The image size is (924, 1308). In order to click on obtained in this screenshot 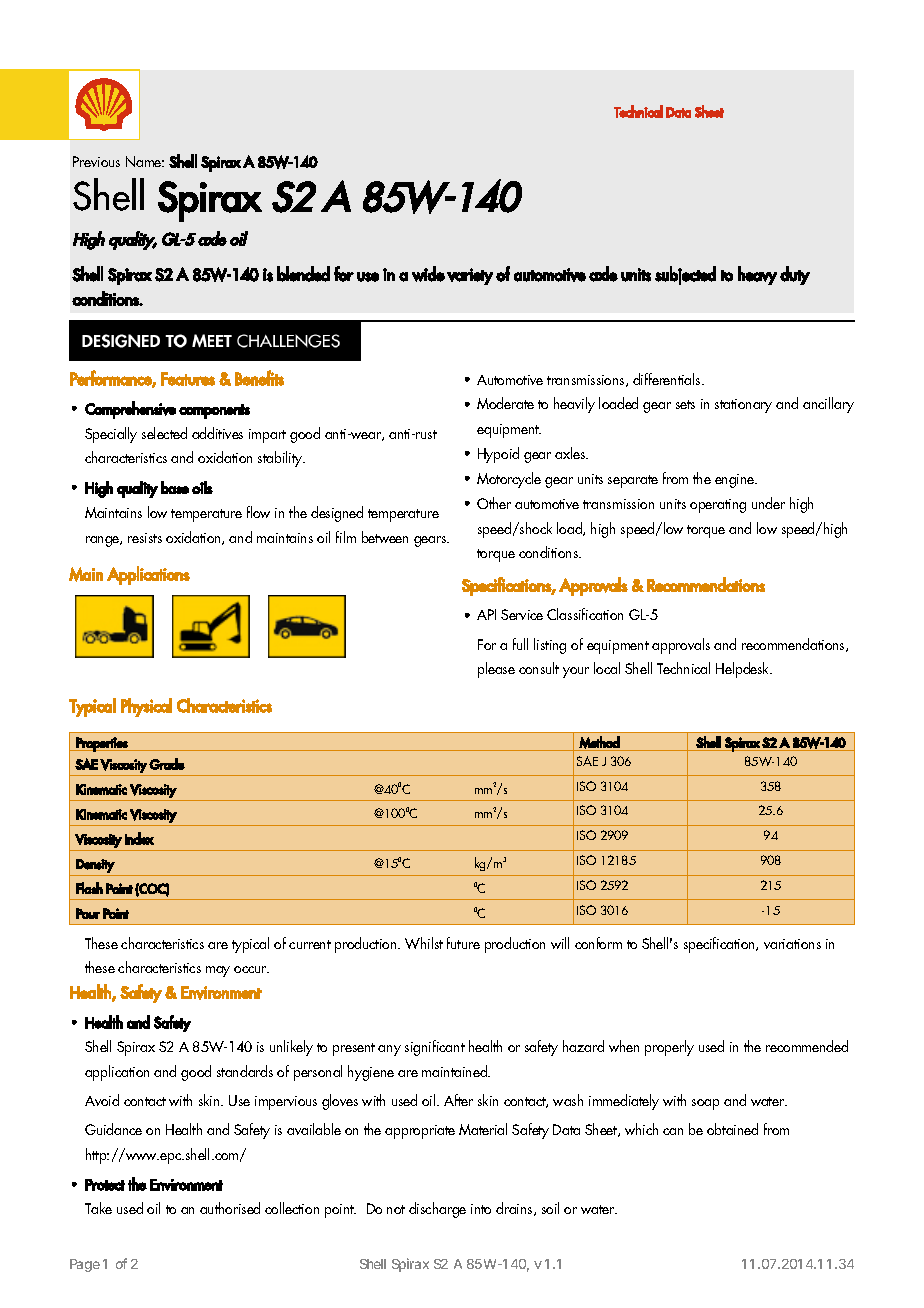, I will do `click(732, 1129)`.
